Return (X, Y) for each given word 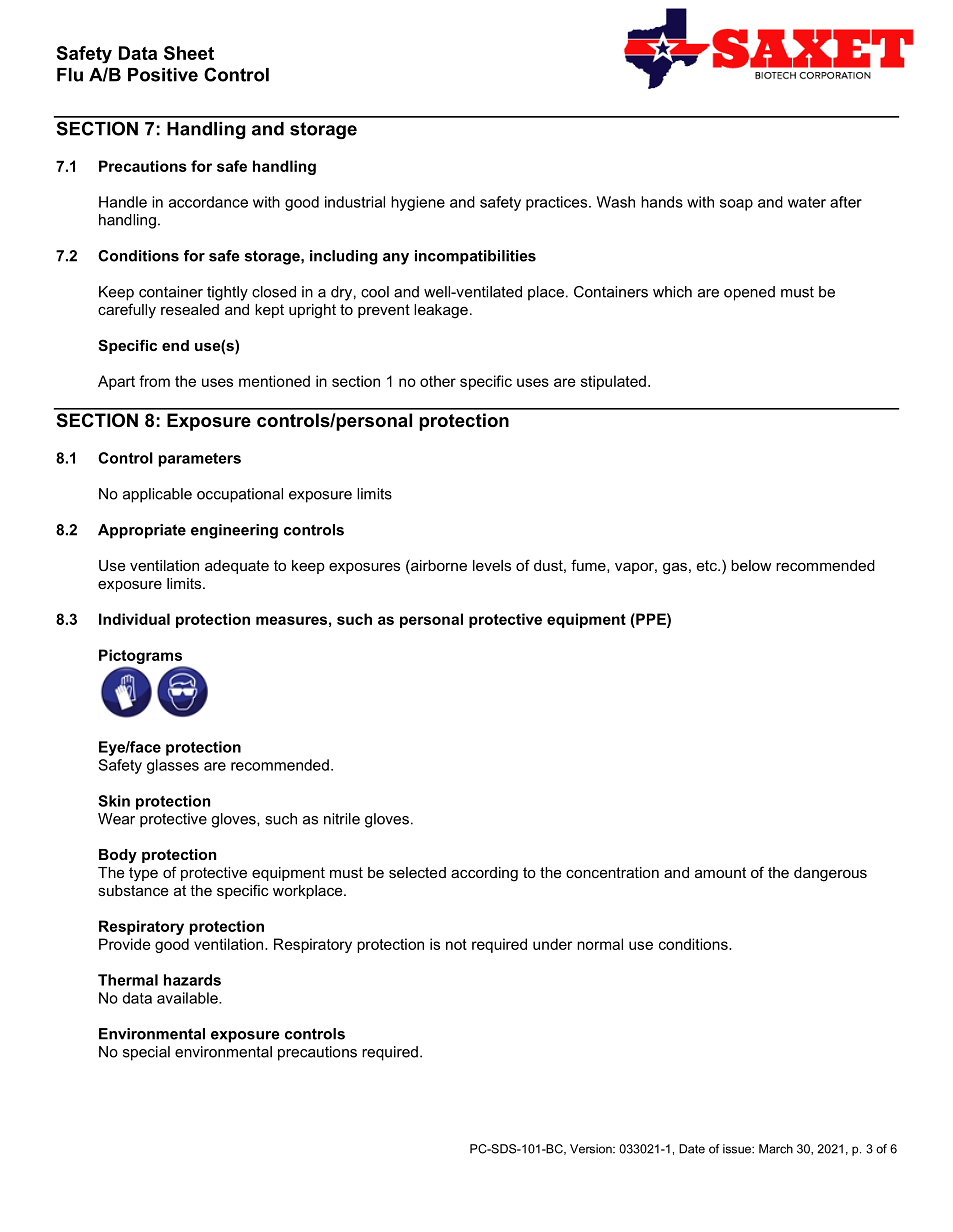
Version (592, 1149)
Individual (134, 619)
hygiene (418, 203)
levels (492, 565)
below (751, 565)
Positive (163, 75)
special (146, 1053)
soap (736, 205)
